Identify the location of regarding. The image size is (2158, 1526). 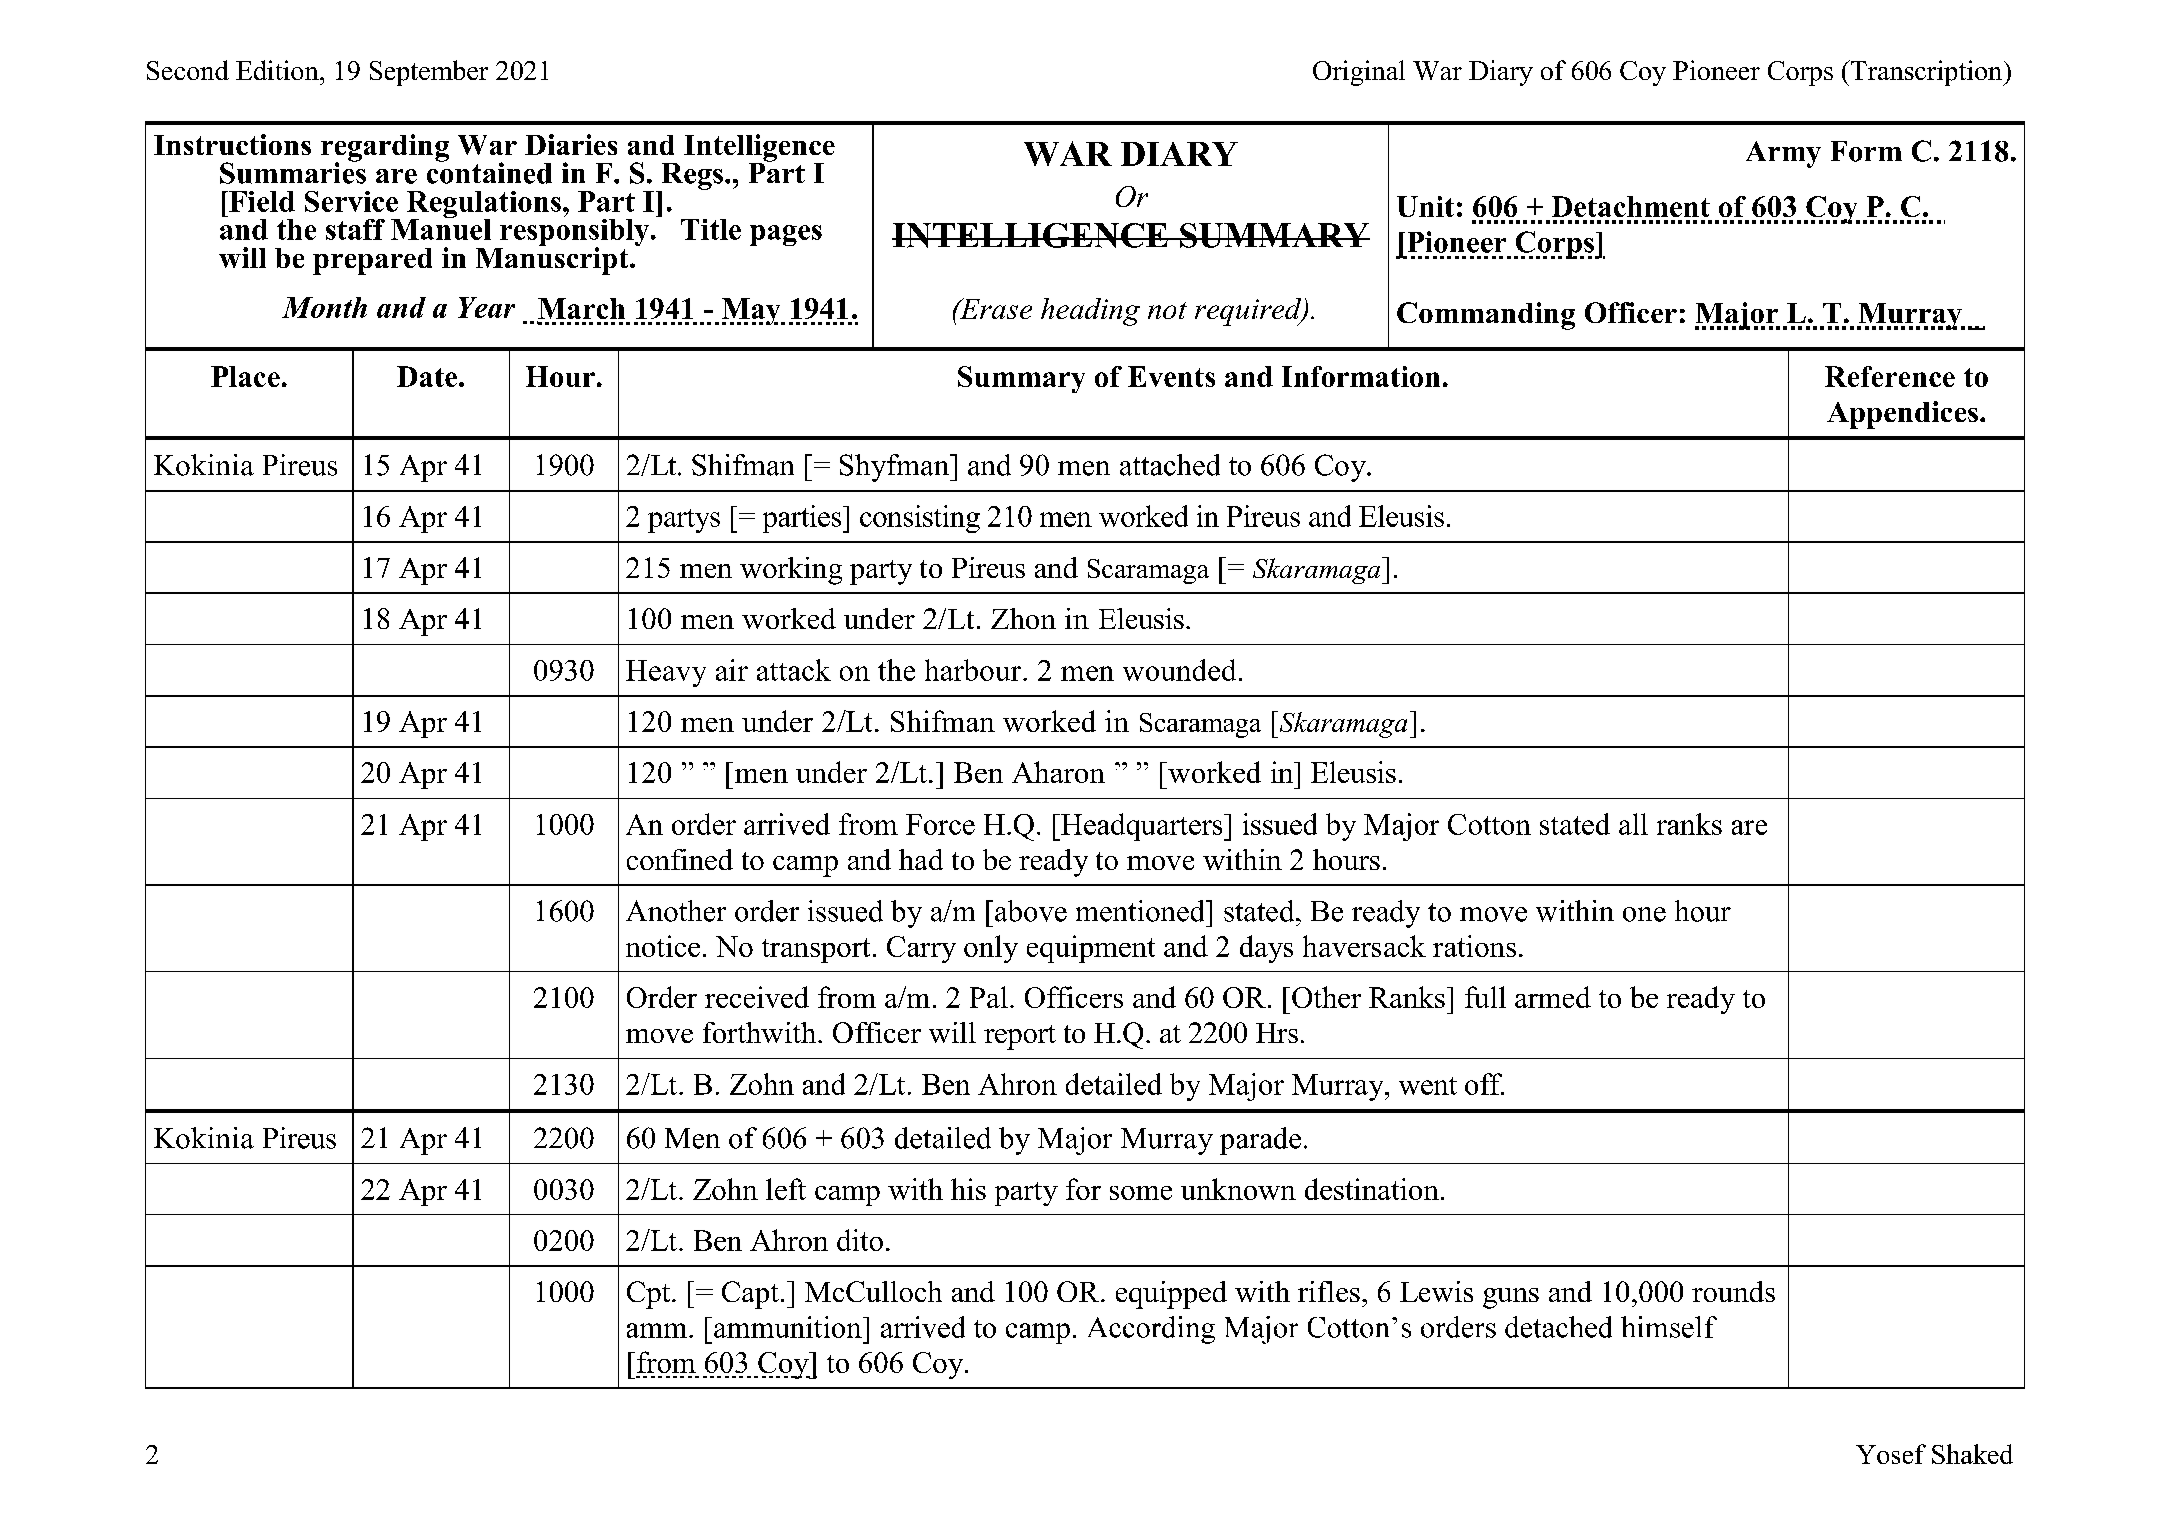
(385, 149).
